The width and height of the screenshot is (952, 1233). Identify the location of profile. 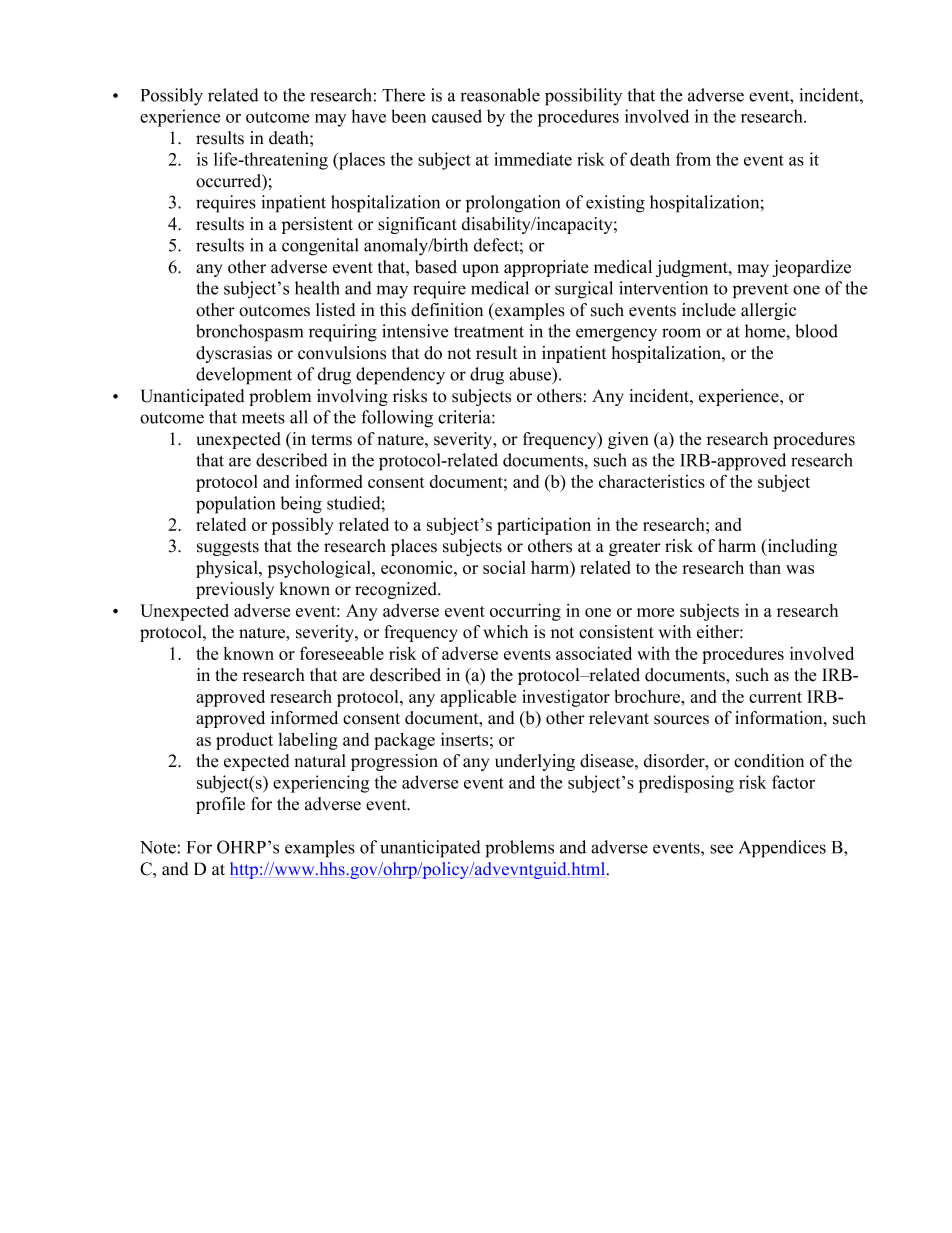
(220, 805).
